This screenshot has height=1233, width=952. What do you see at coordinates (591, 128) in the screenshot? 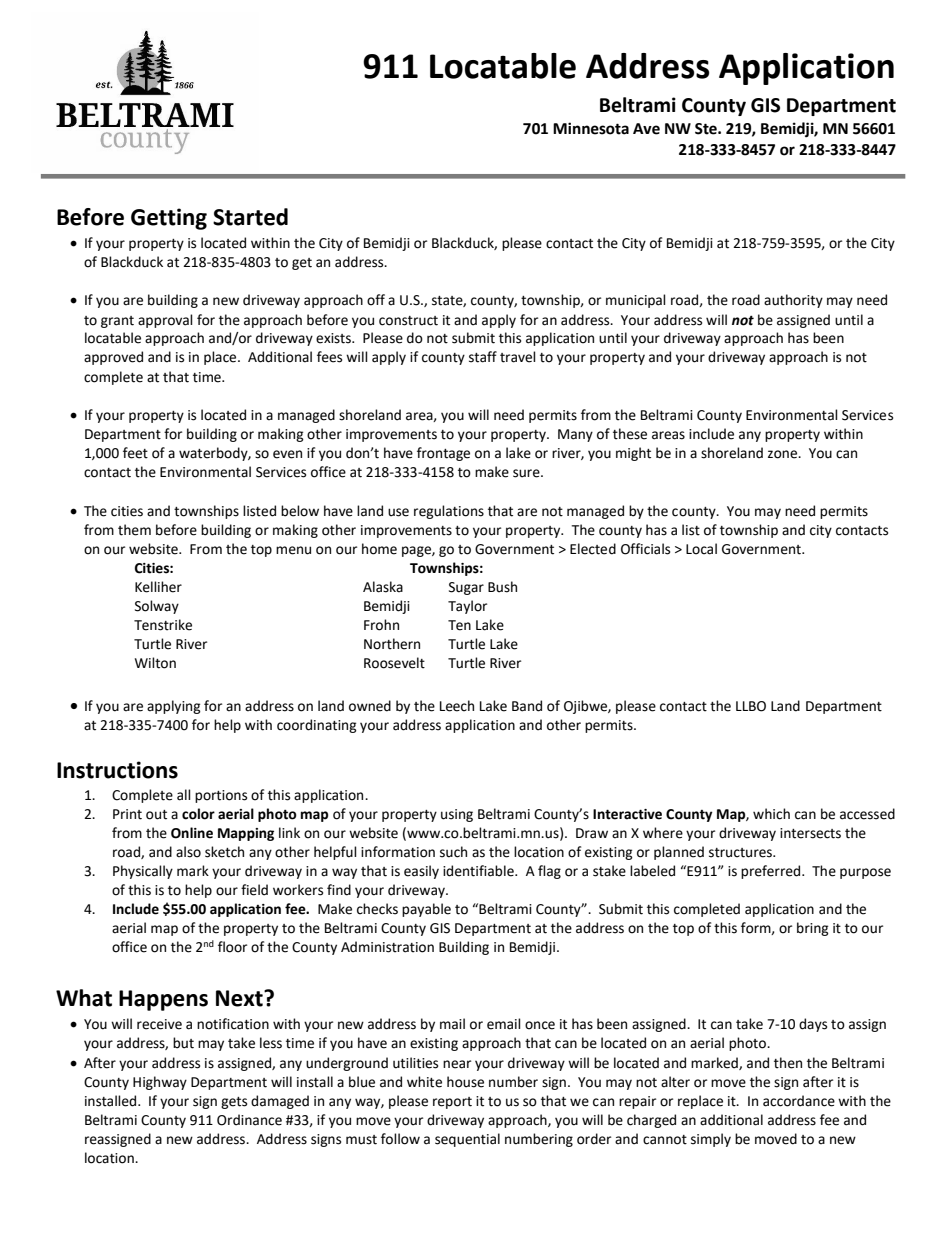
I see `Minnesota` at bounding box center [591, 128].
